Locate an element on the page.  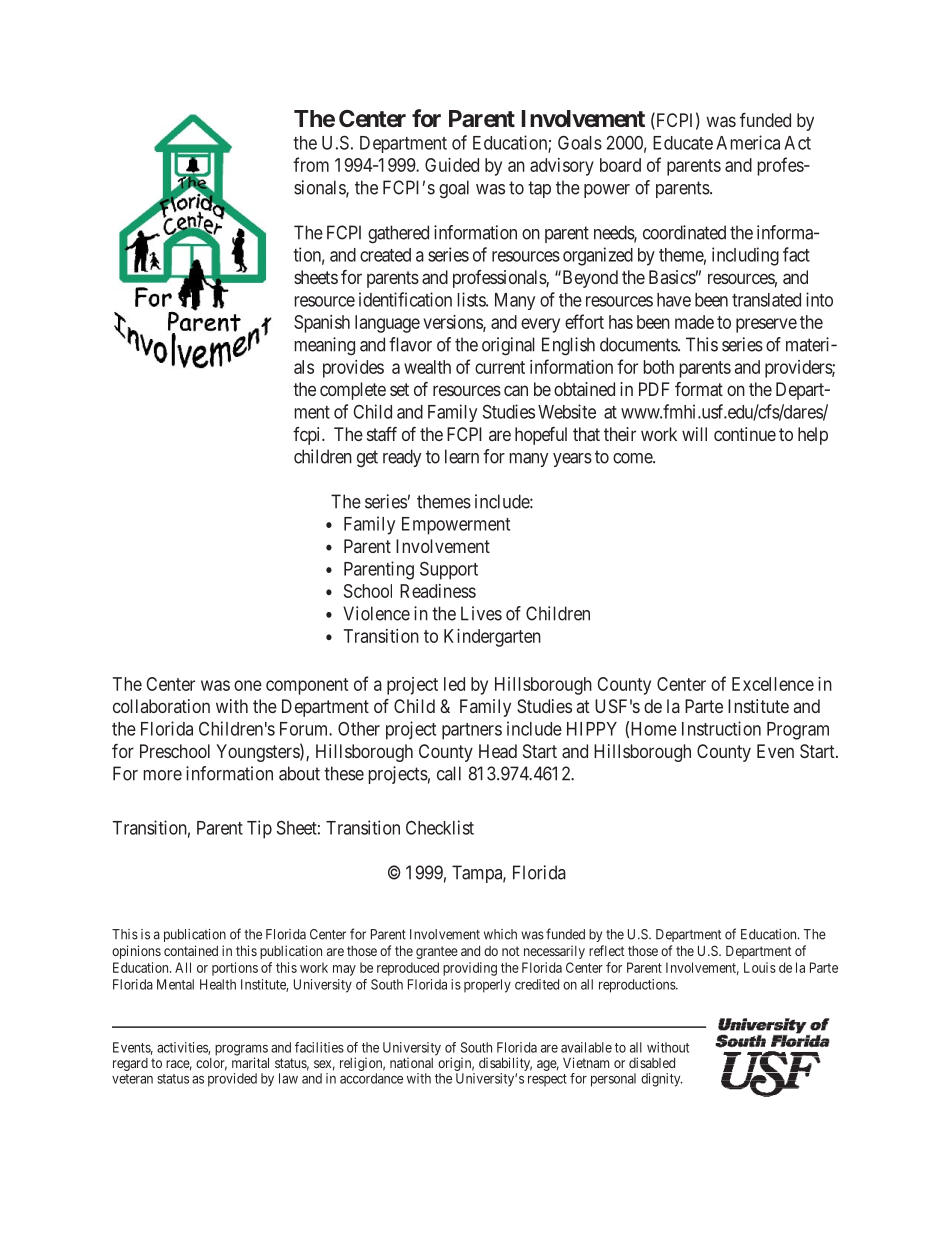
from is located at coordinates (311, 164).
